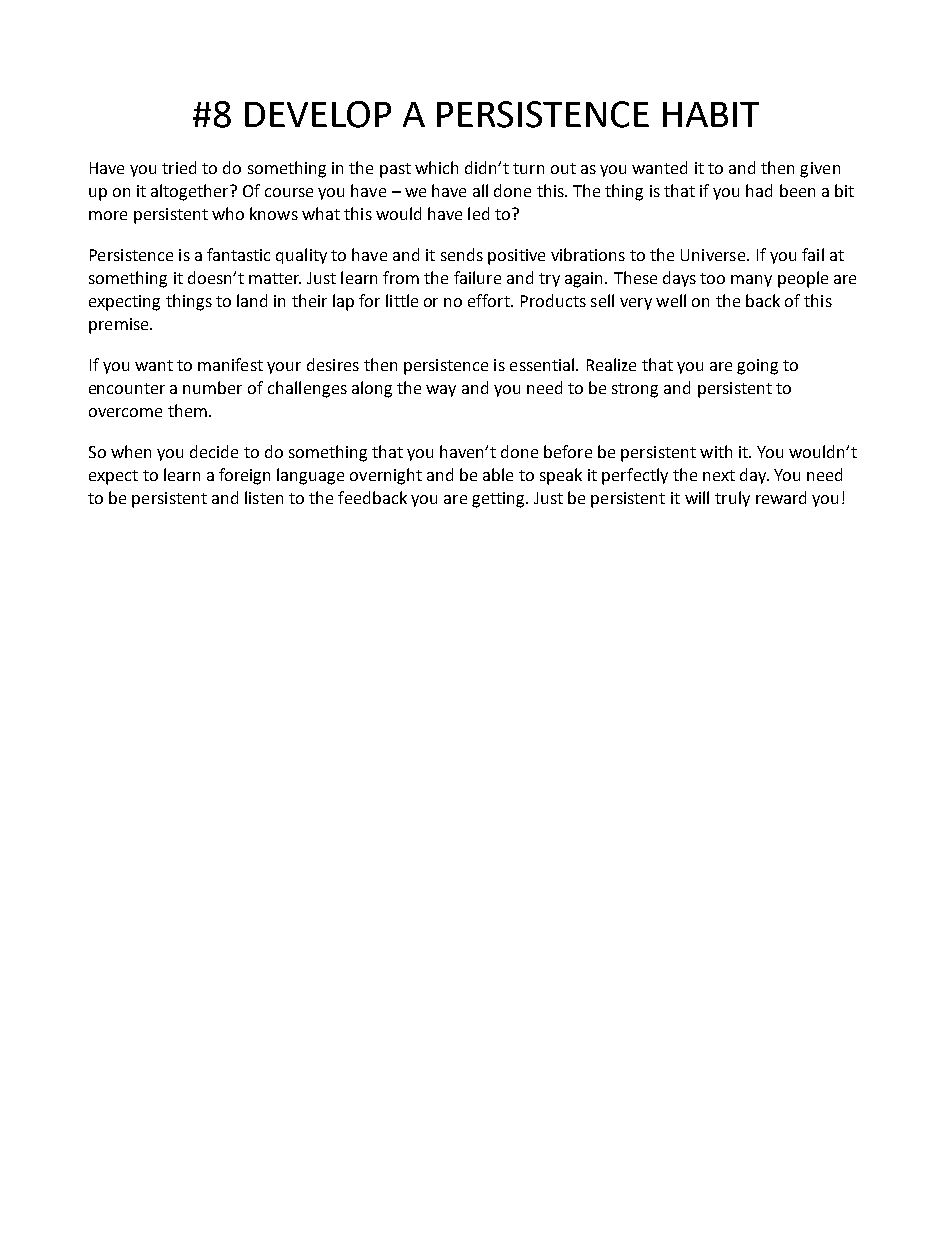  What do you see at coordinates (759, 190) in the image?
I see `had` at bounding box center [759, 190].
